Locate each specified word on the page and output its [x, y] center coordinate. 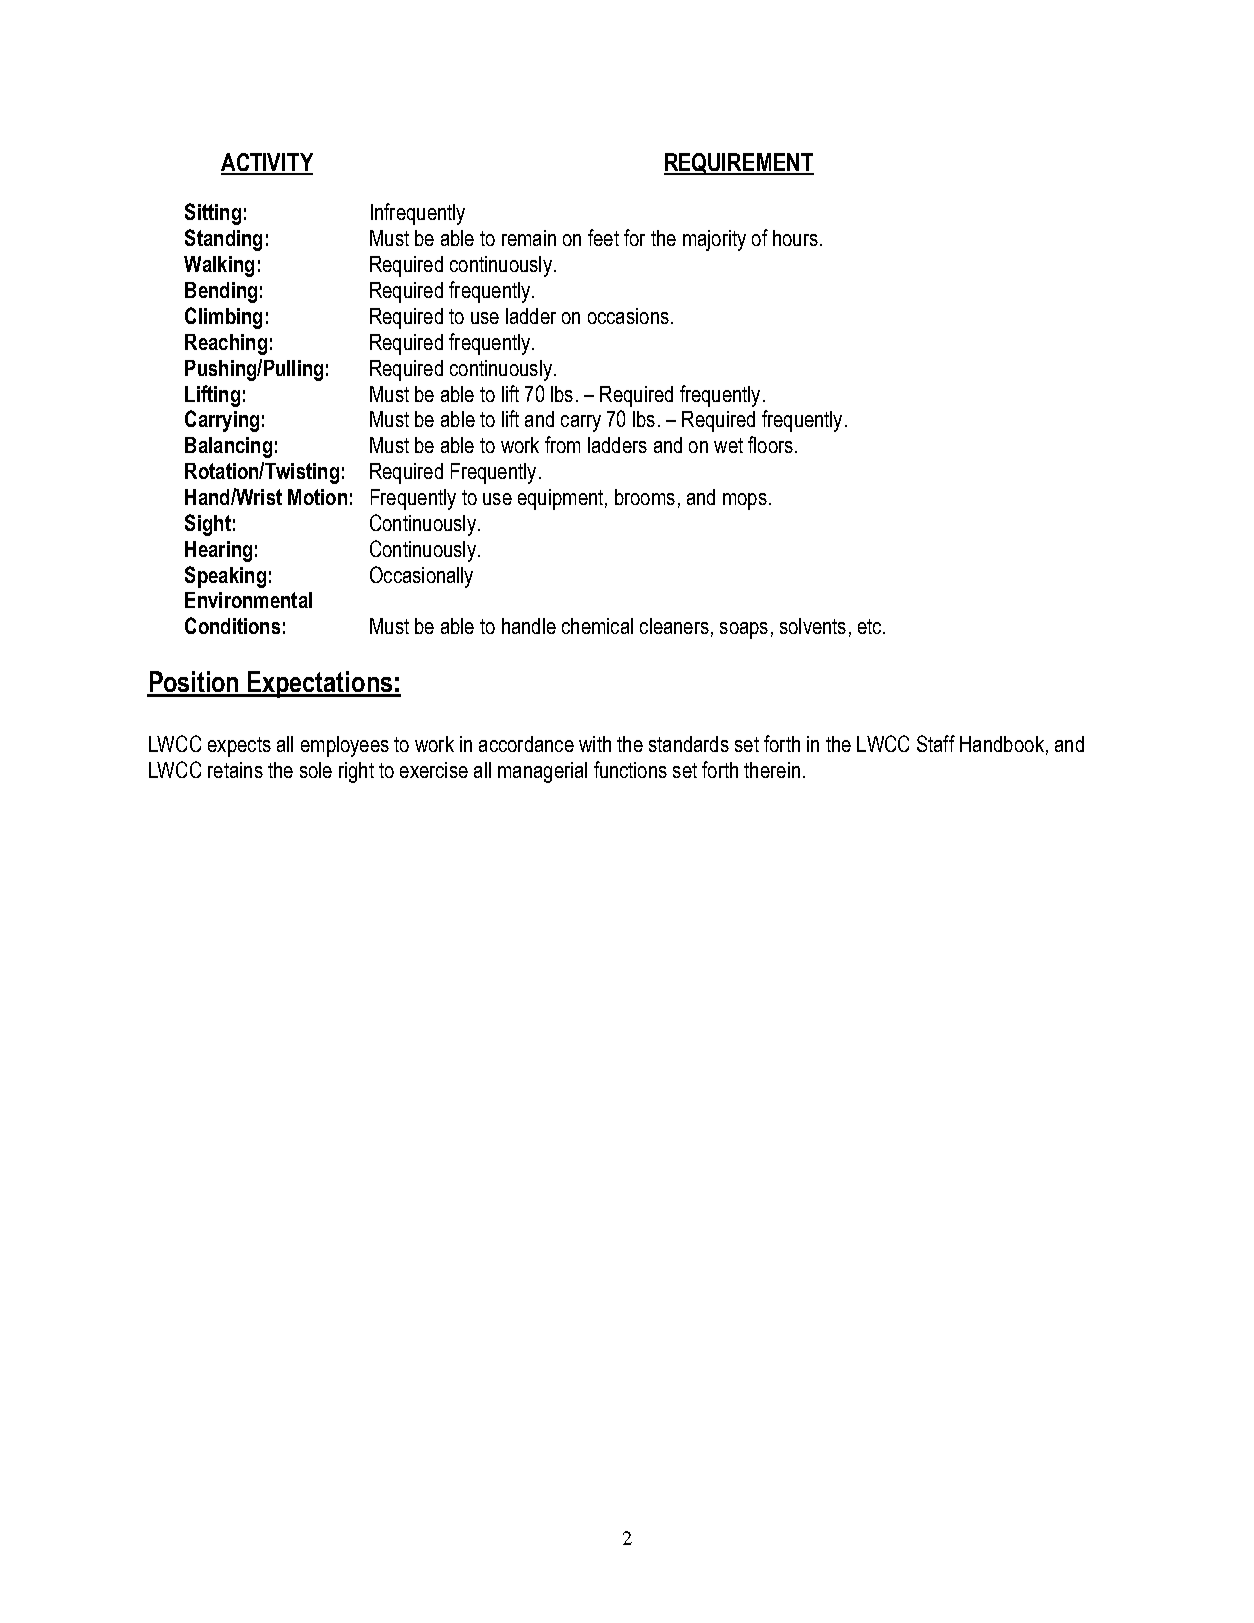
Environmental [248, 600]
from [562, 444]
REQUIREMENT [739, 164]
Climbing [223, 318]
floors [770, 444]
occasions [628, 316]
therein [772, 770]
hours [795, 238]
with [595, 744]
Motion [317, 497]
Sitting [213, 214]
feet [603, 237]
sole [316, 770]
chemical [597, 626]
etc [871, 626]
